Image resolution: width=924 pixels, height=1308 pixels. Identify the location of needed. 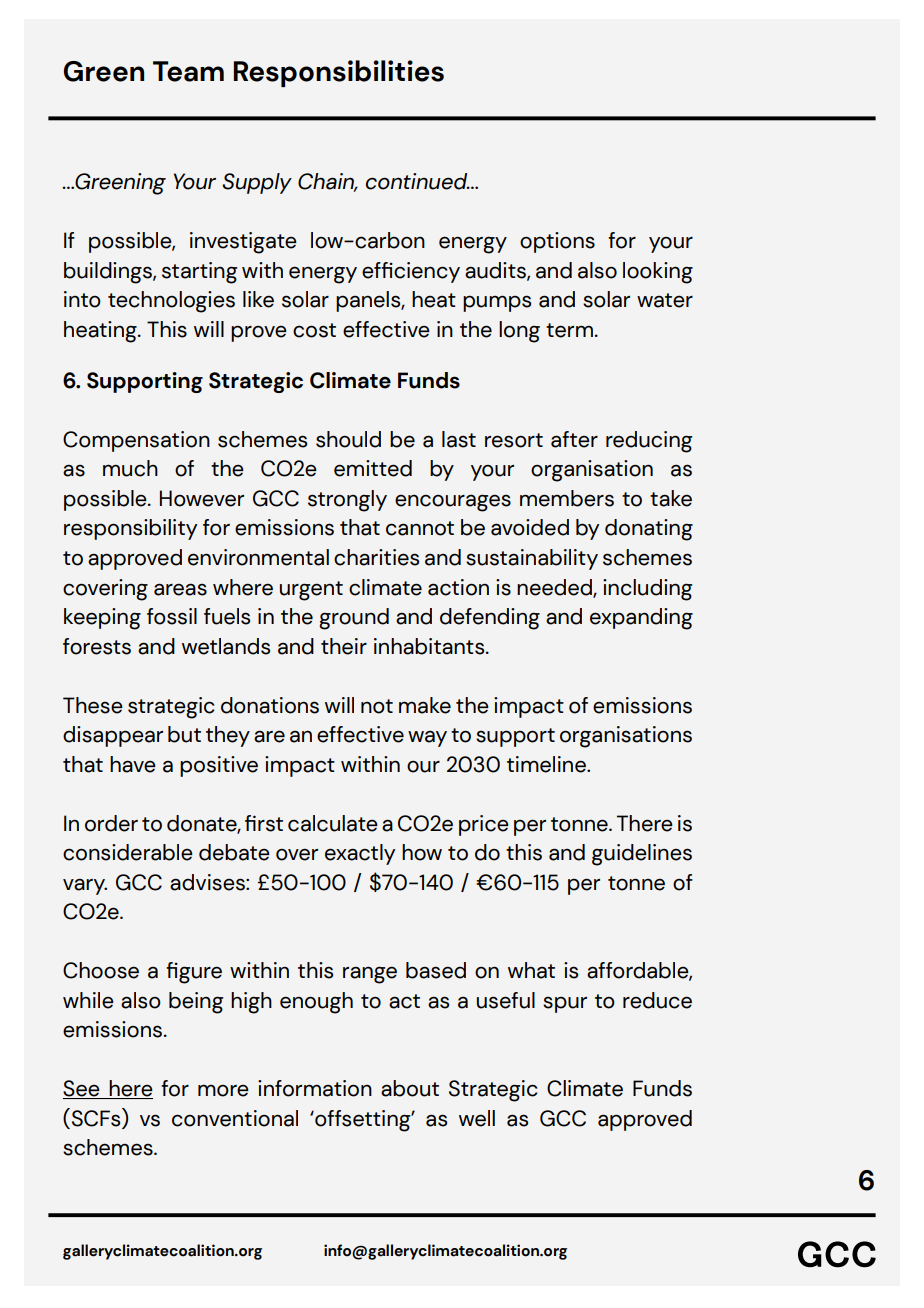
(555, 588).
